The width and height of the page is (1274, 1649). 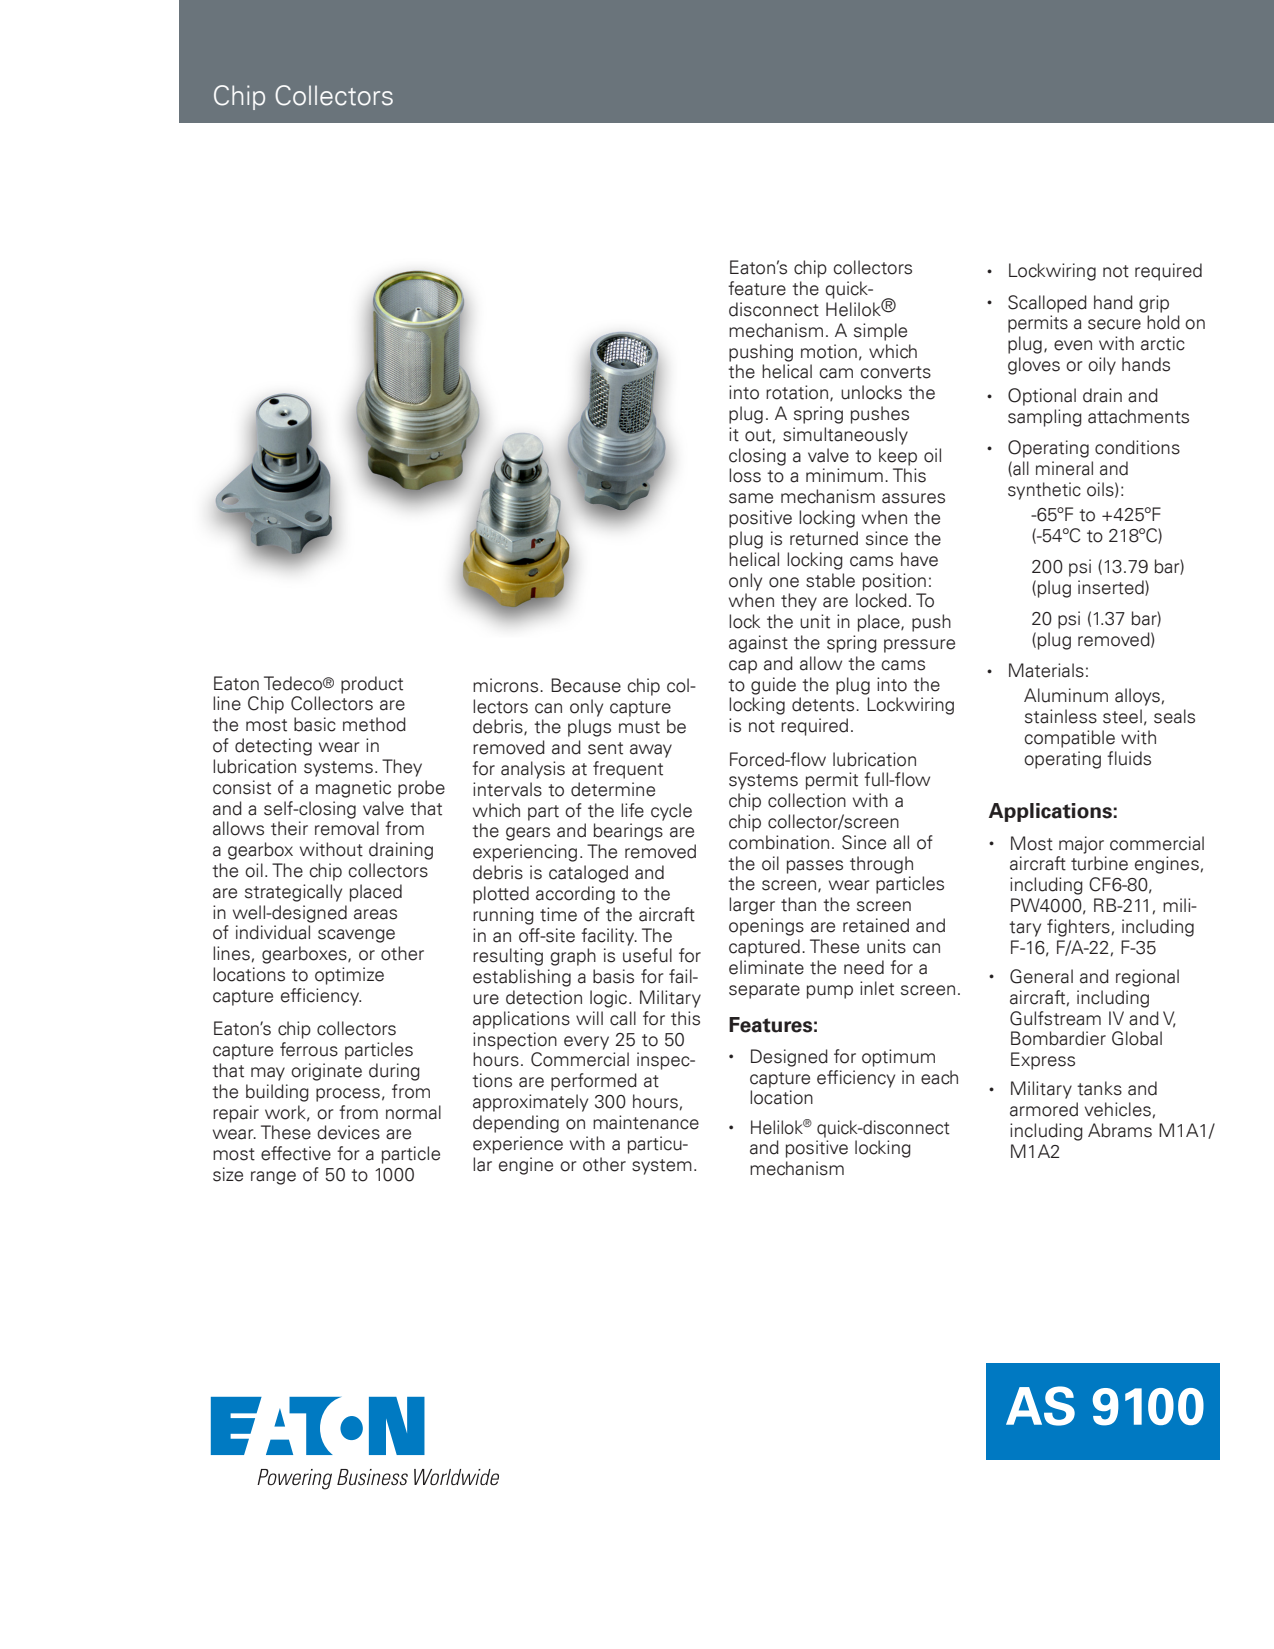 What do you see at coordinates (797, 392) in the page?
I see `rotation` at bounding box center [797, 392].
